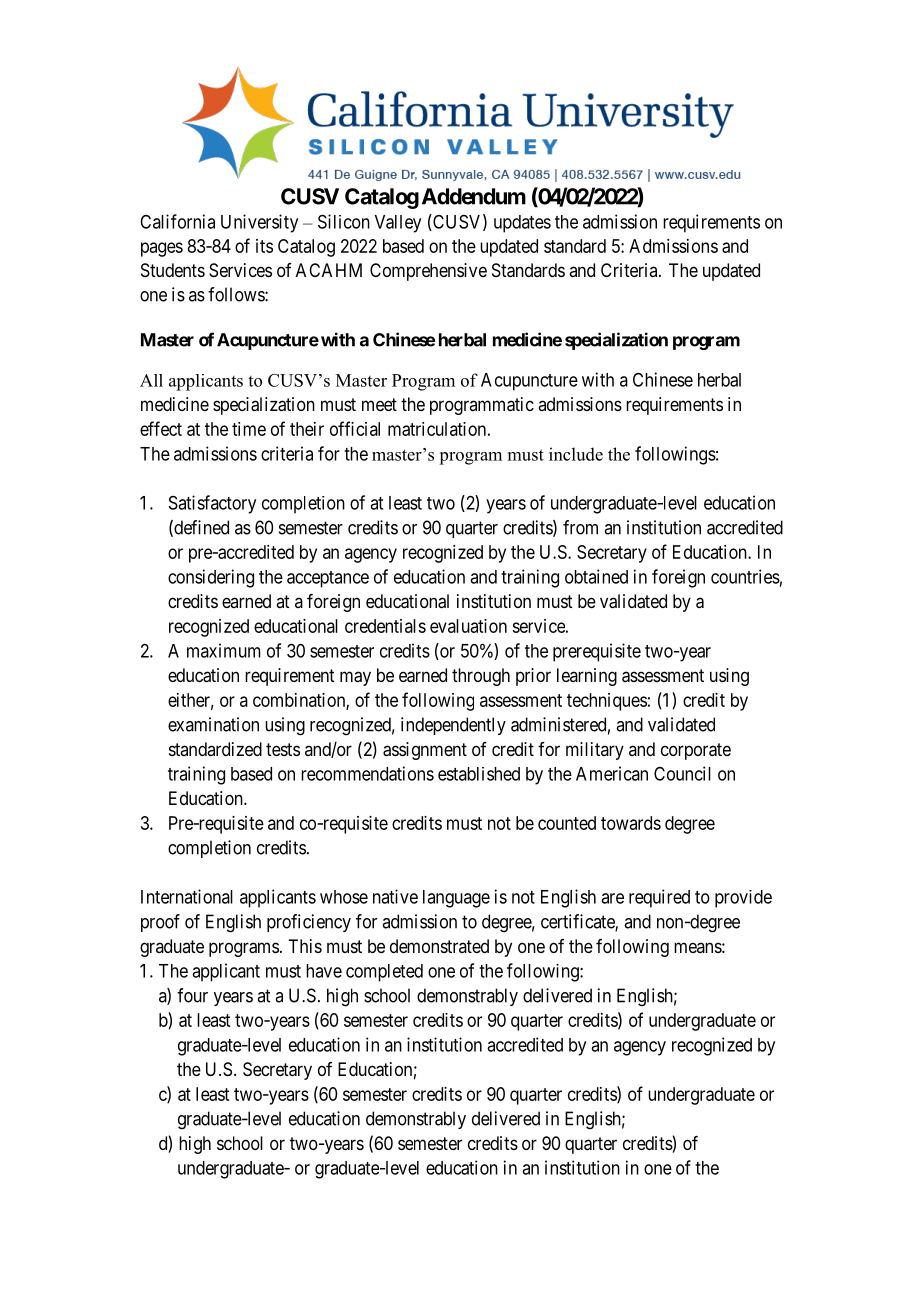  Describe the element at coordinates (474, 196) in the screenshot. I see `Addendum` at that location.
